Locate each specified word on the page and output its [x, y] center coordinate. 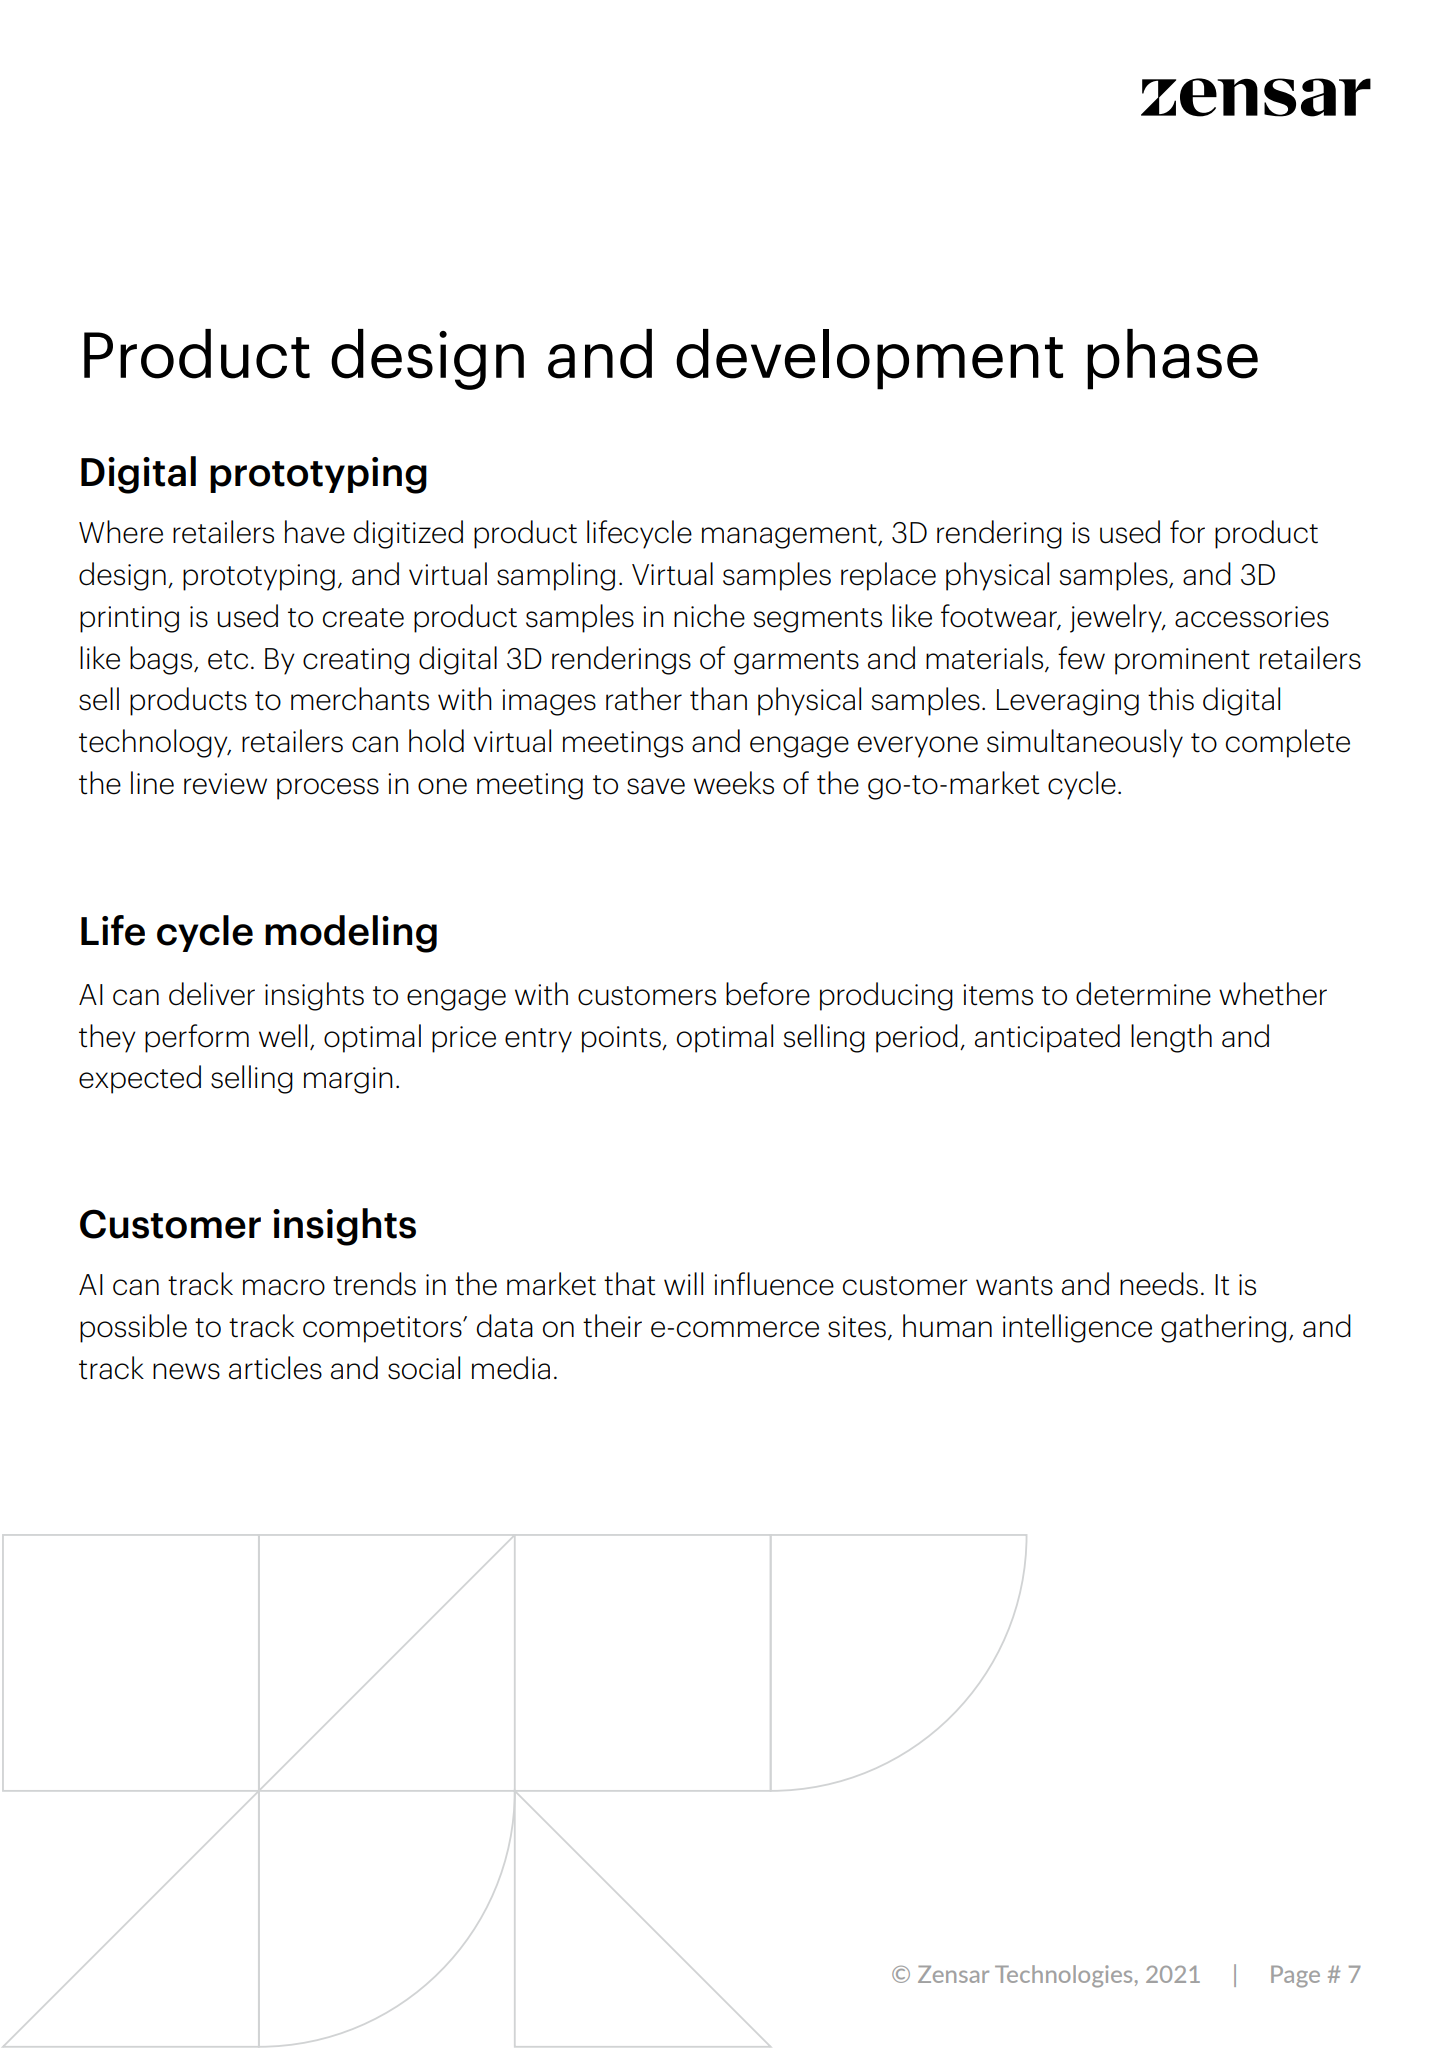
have [315, 532]
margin [348, 1080]
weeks [734, 783]
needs [1159, 1284]
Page [1295, 1976]
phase [1172, 359]
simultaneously [1085, 743]
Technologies [1063, 1976]
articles [275, 1368]
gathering [1223, 1328]
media [511, 1368]
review [225, 784]
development [869, 359]
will [683, 1283]
